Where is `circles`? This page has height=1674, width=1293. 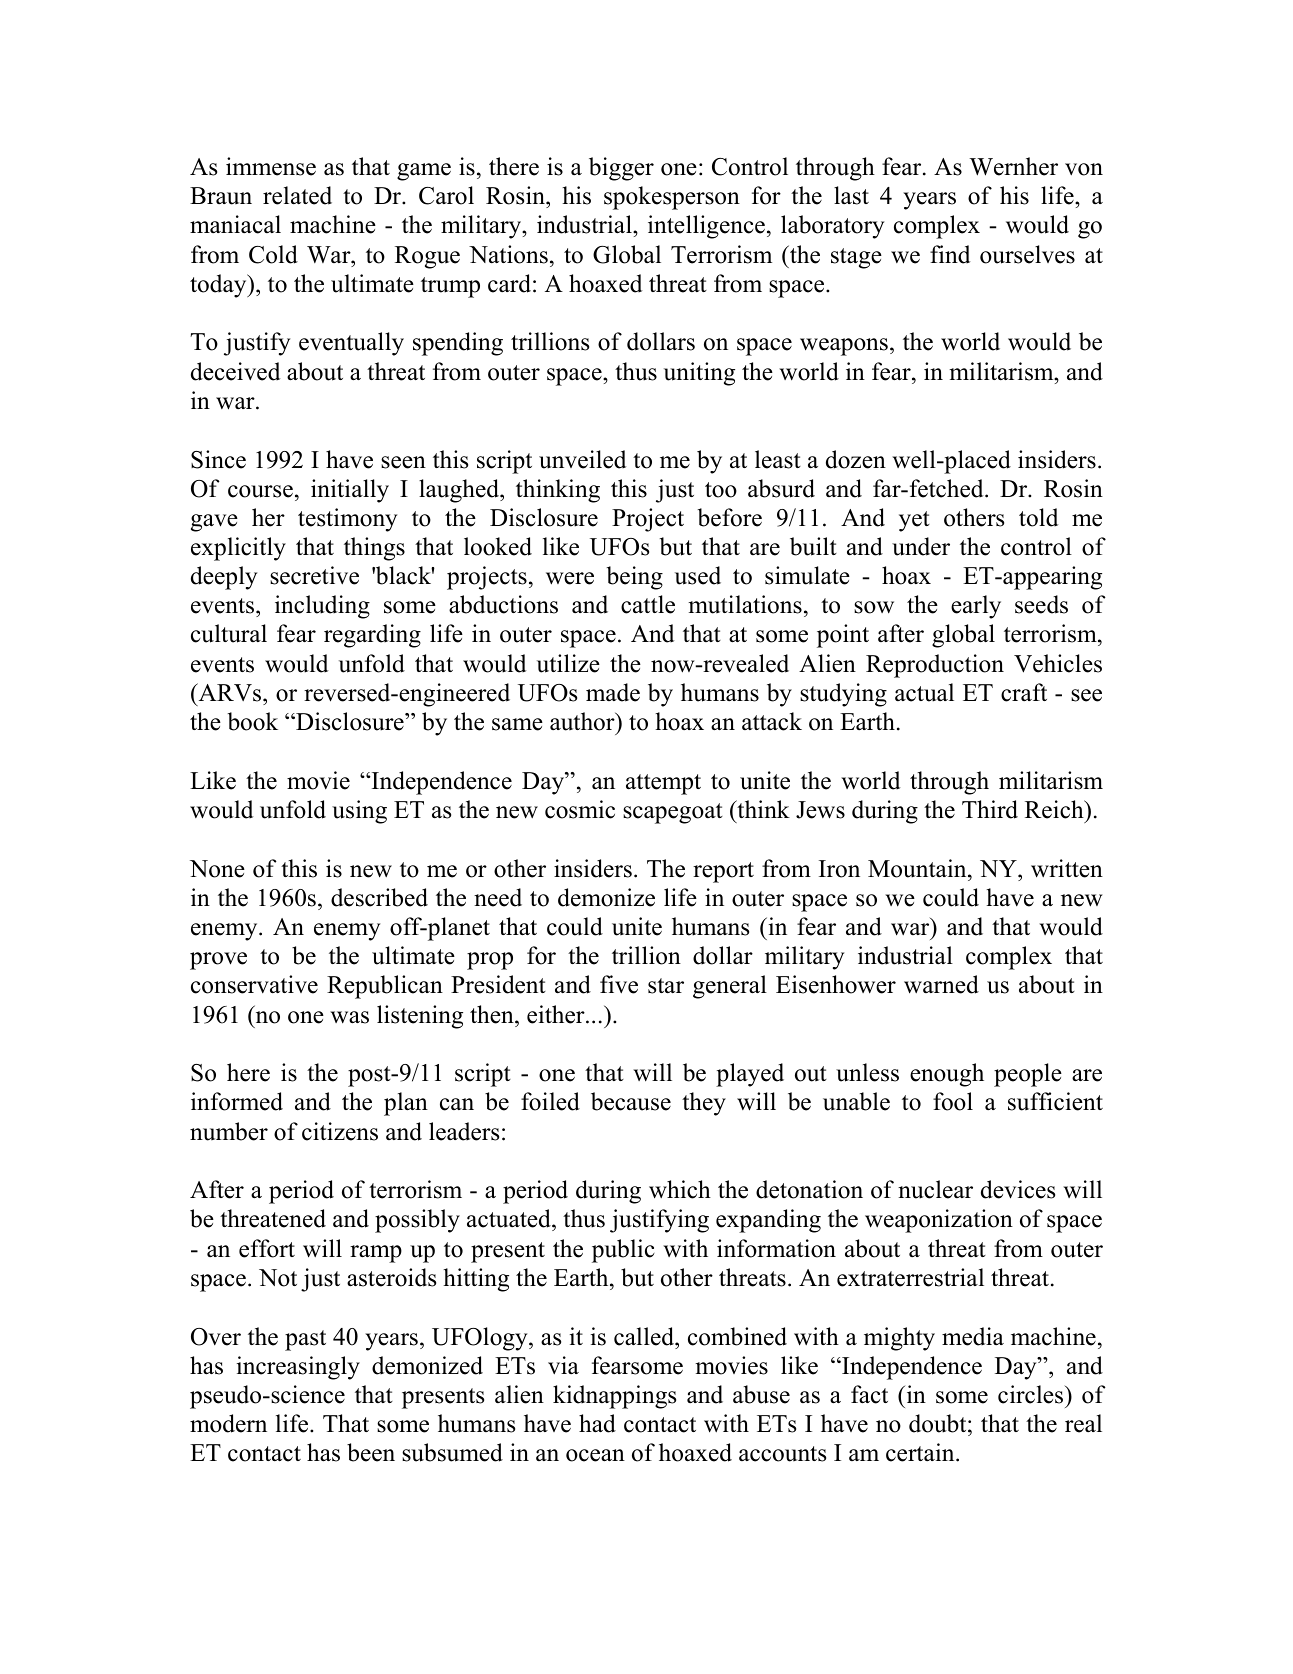
circles is located at coordinates (1032, 1394).
